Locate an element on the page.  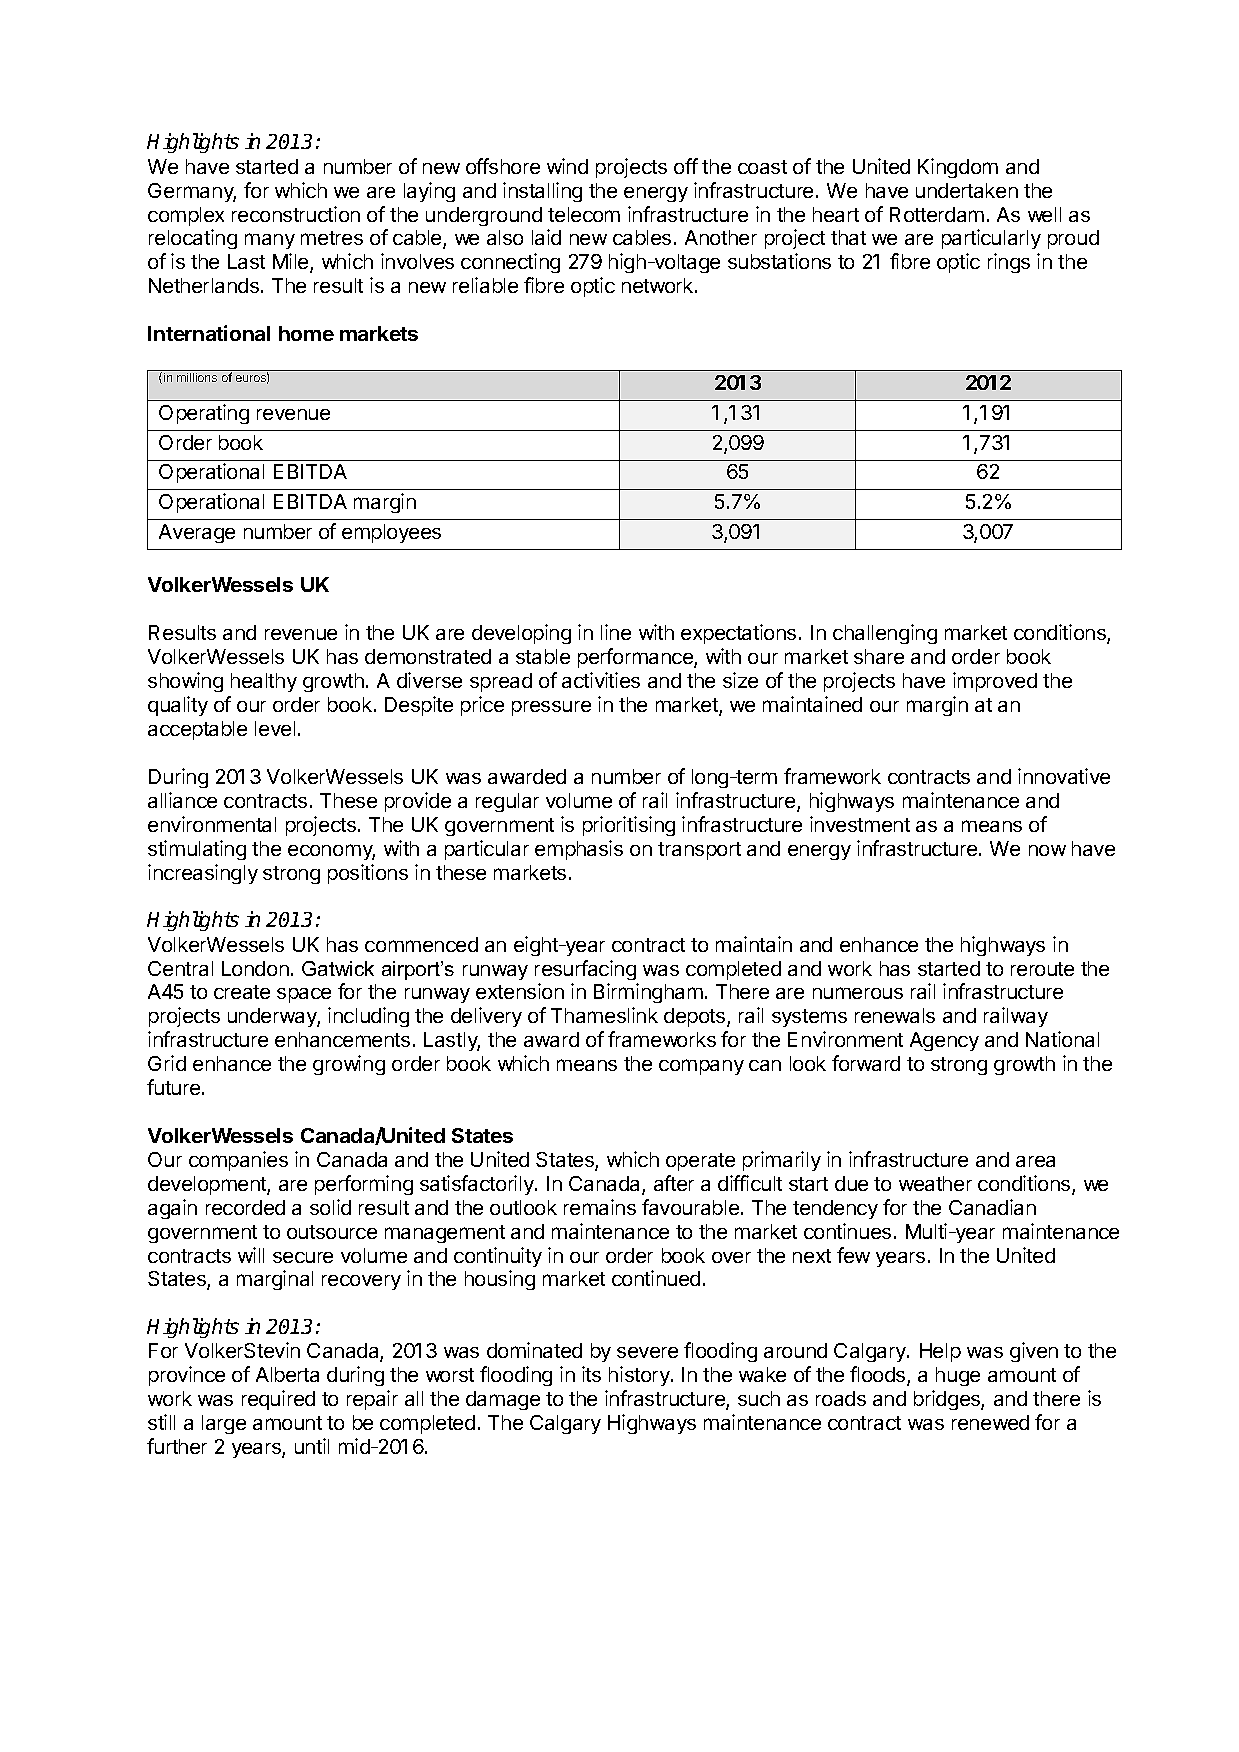
companies is located at coordinates (238, 1161).
